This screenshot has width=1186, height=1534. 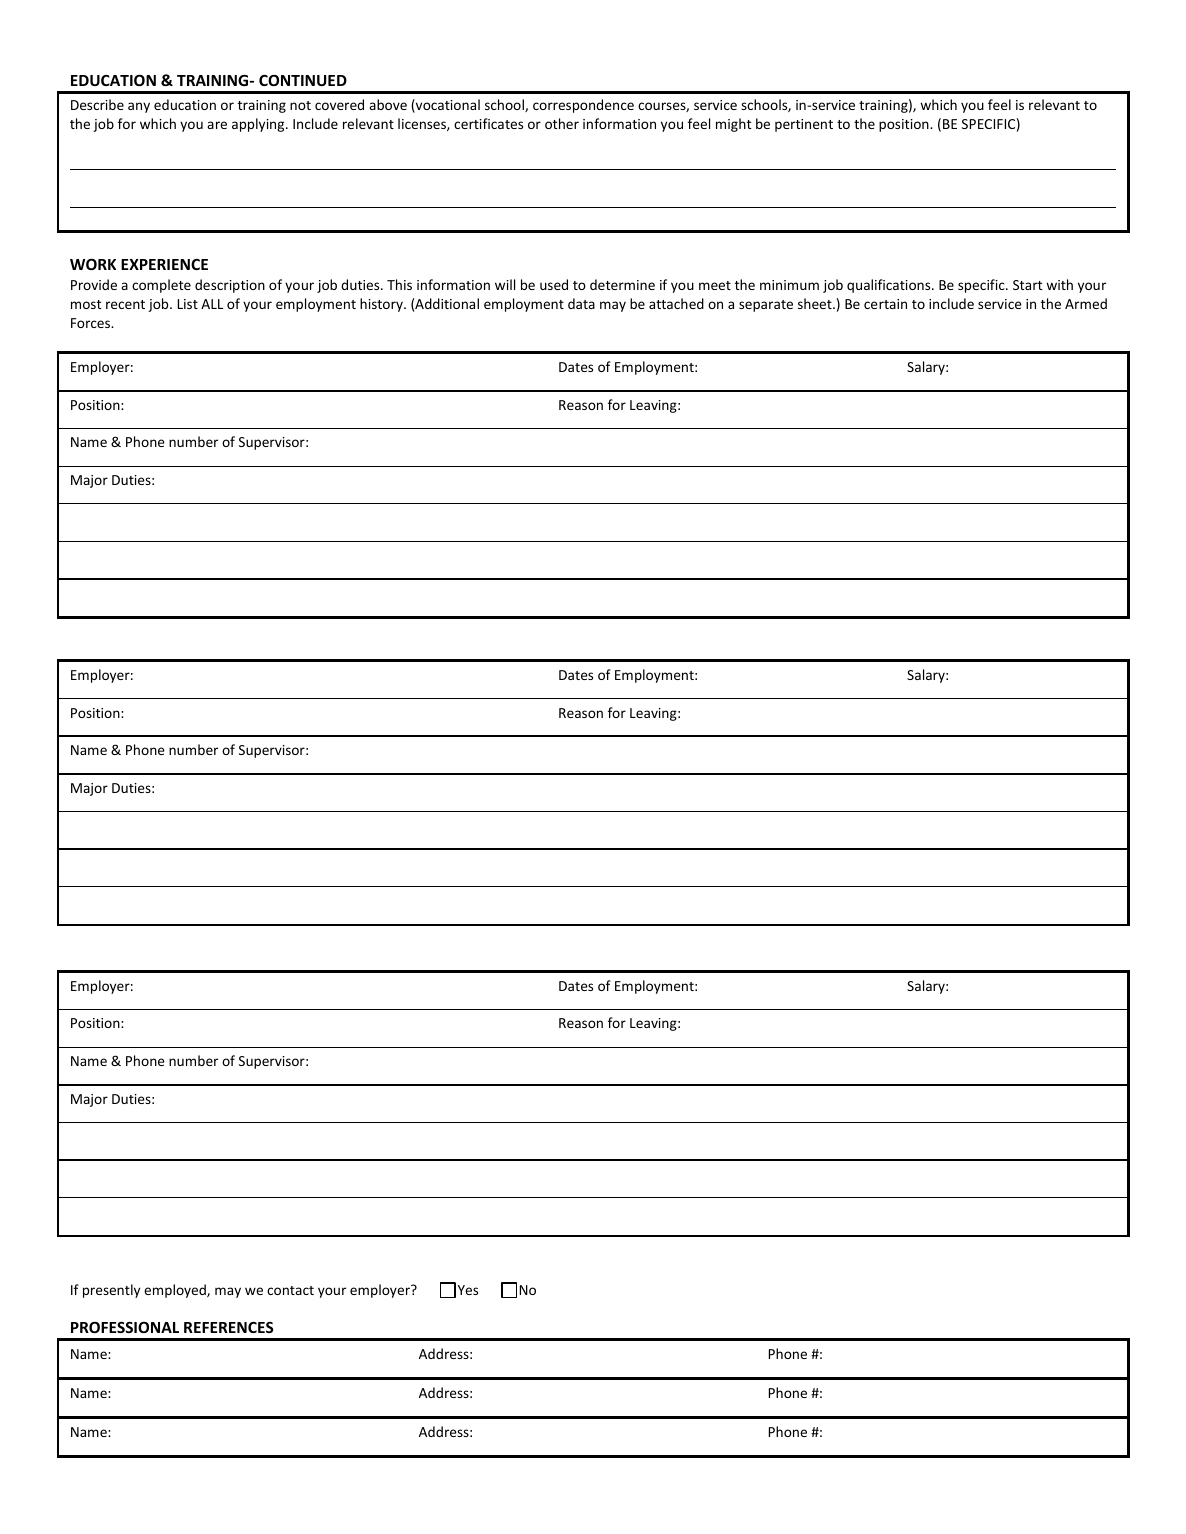 I want to click on contact, so click(x=290, y=1290).
